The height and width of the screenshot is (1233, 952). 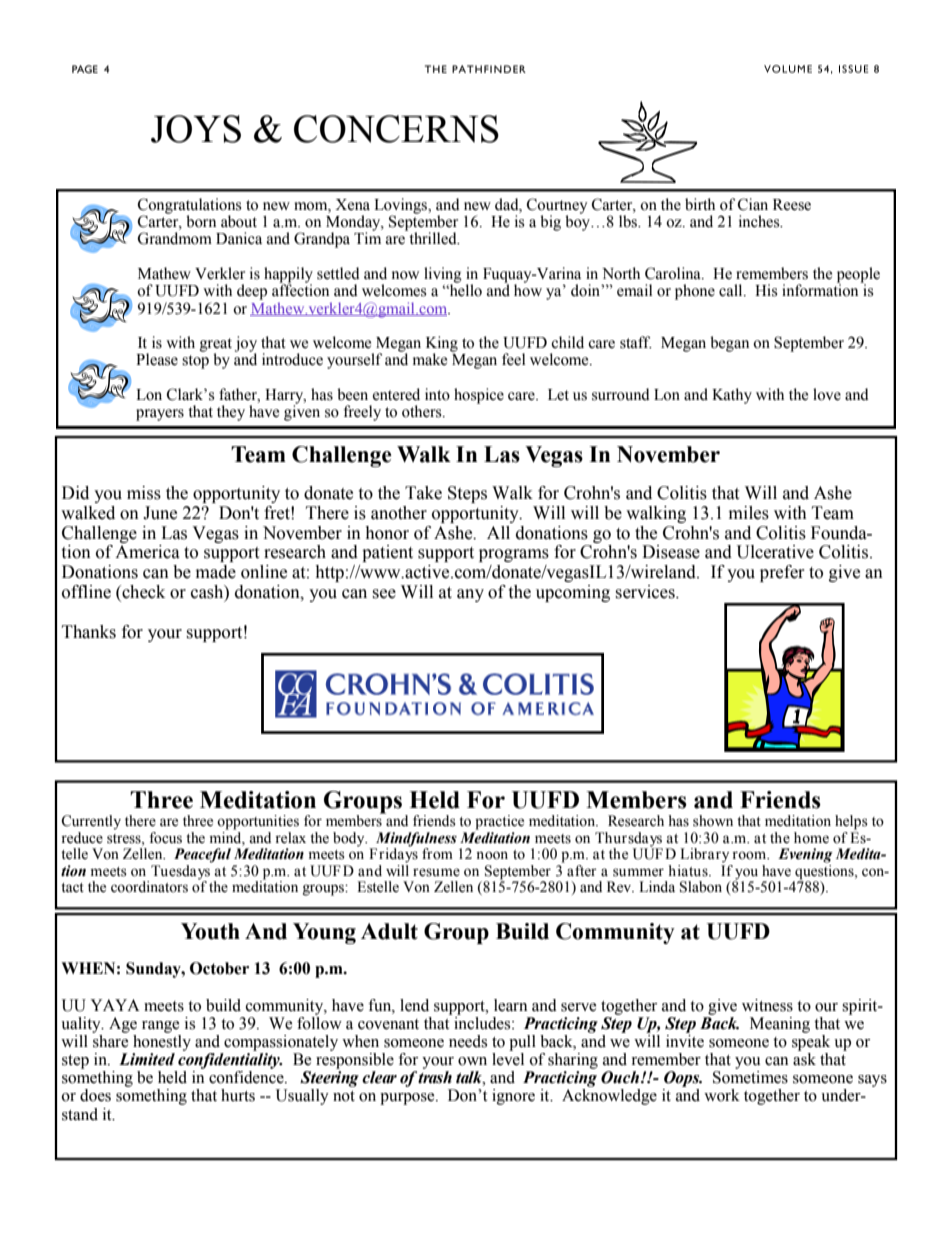 What do you see at coordinates (142, 593) in the screenshot?
I see `check` at bounding box center [142, 593].
